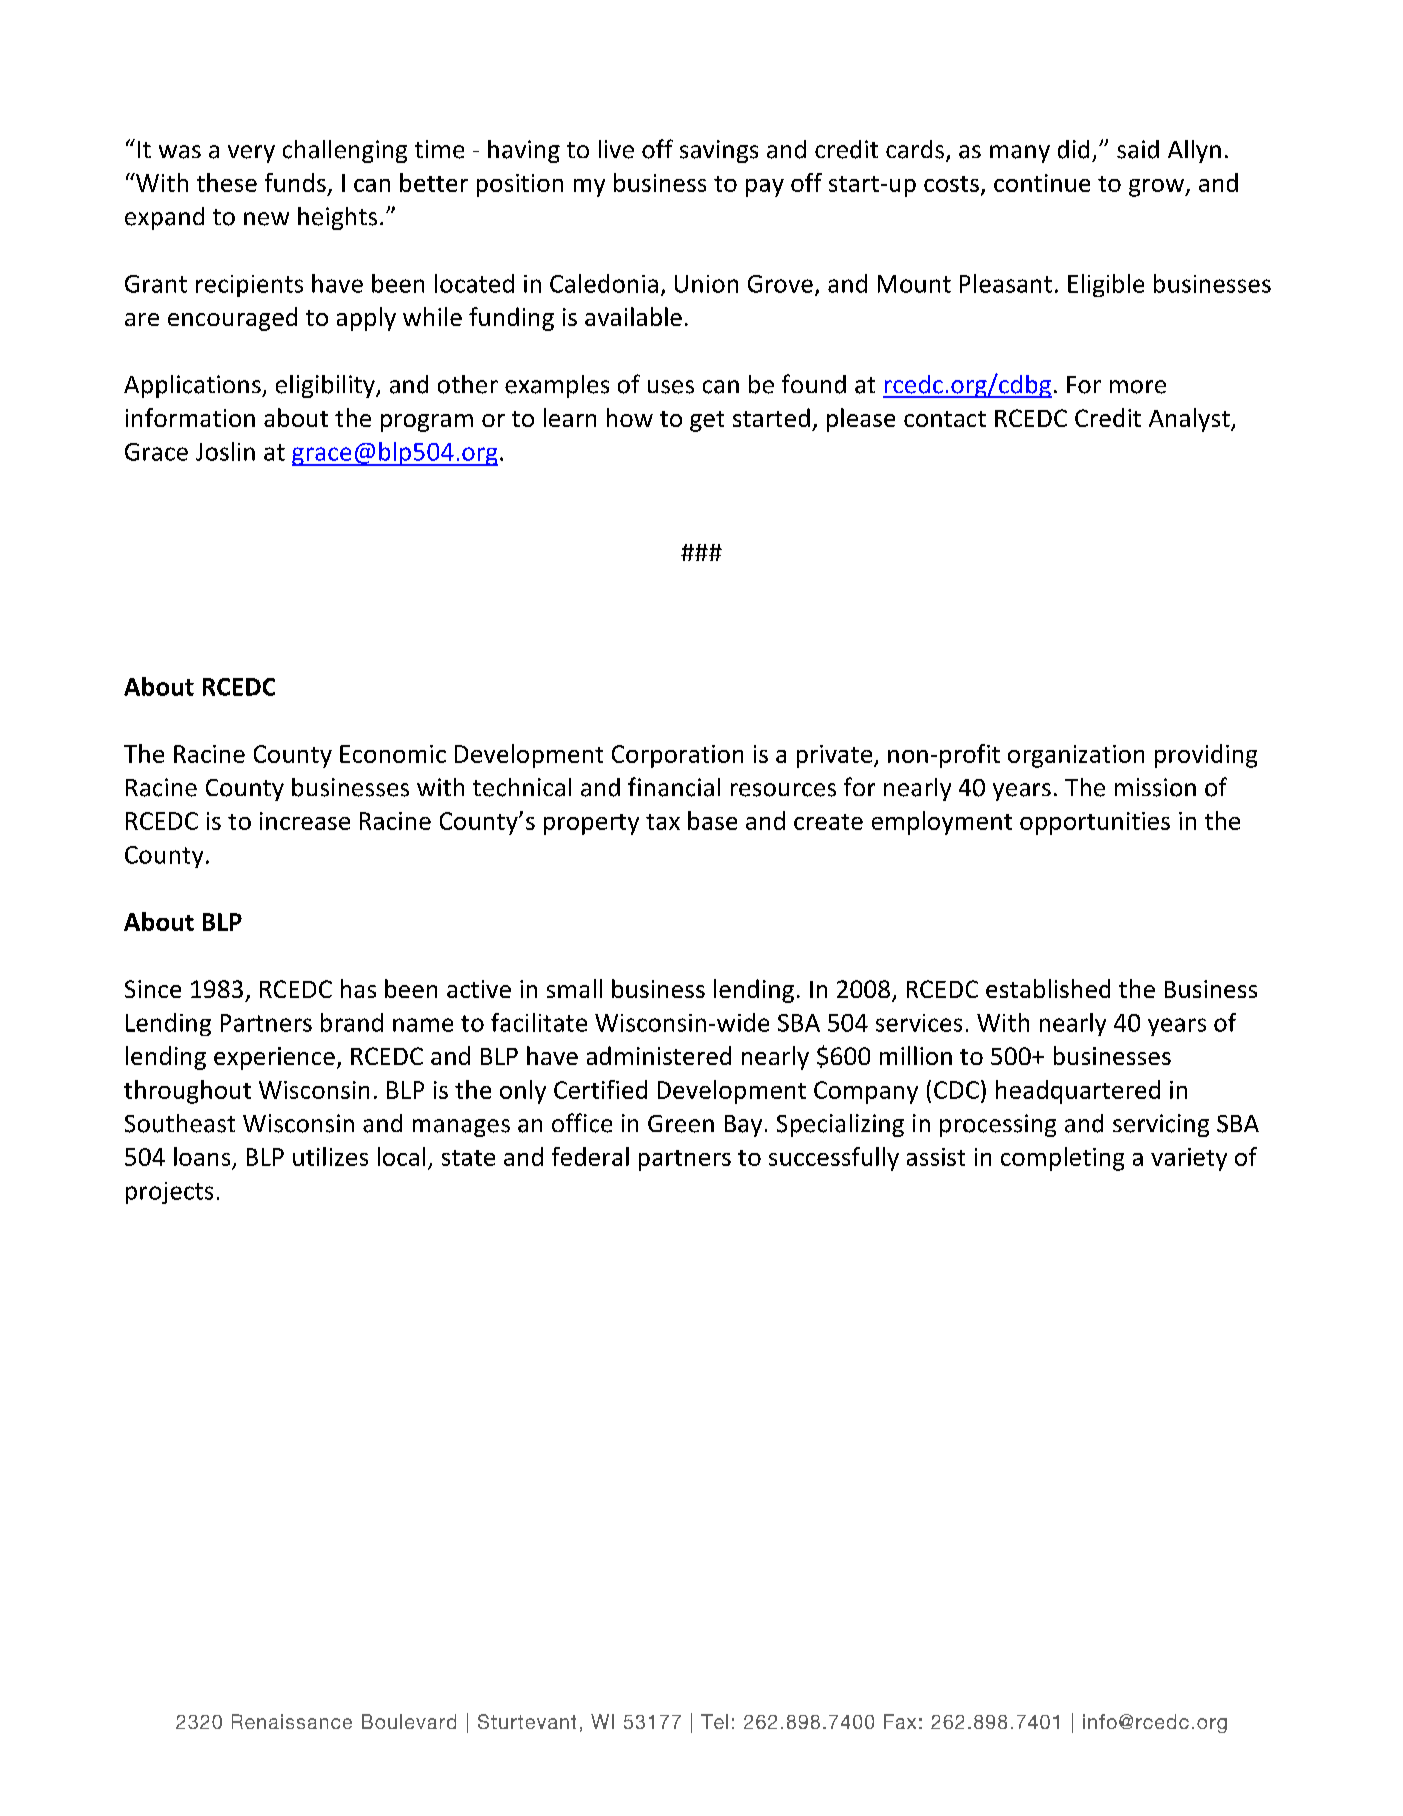 Image resolution: width=1403 pixels, height=1816 pixels. Describe the element at coordinates (295, 182) in the screenshot. I see `funds` at that location.
